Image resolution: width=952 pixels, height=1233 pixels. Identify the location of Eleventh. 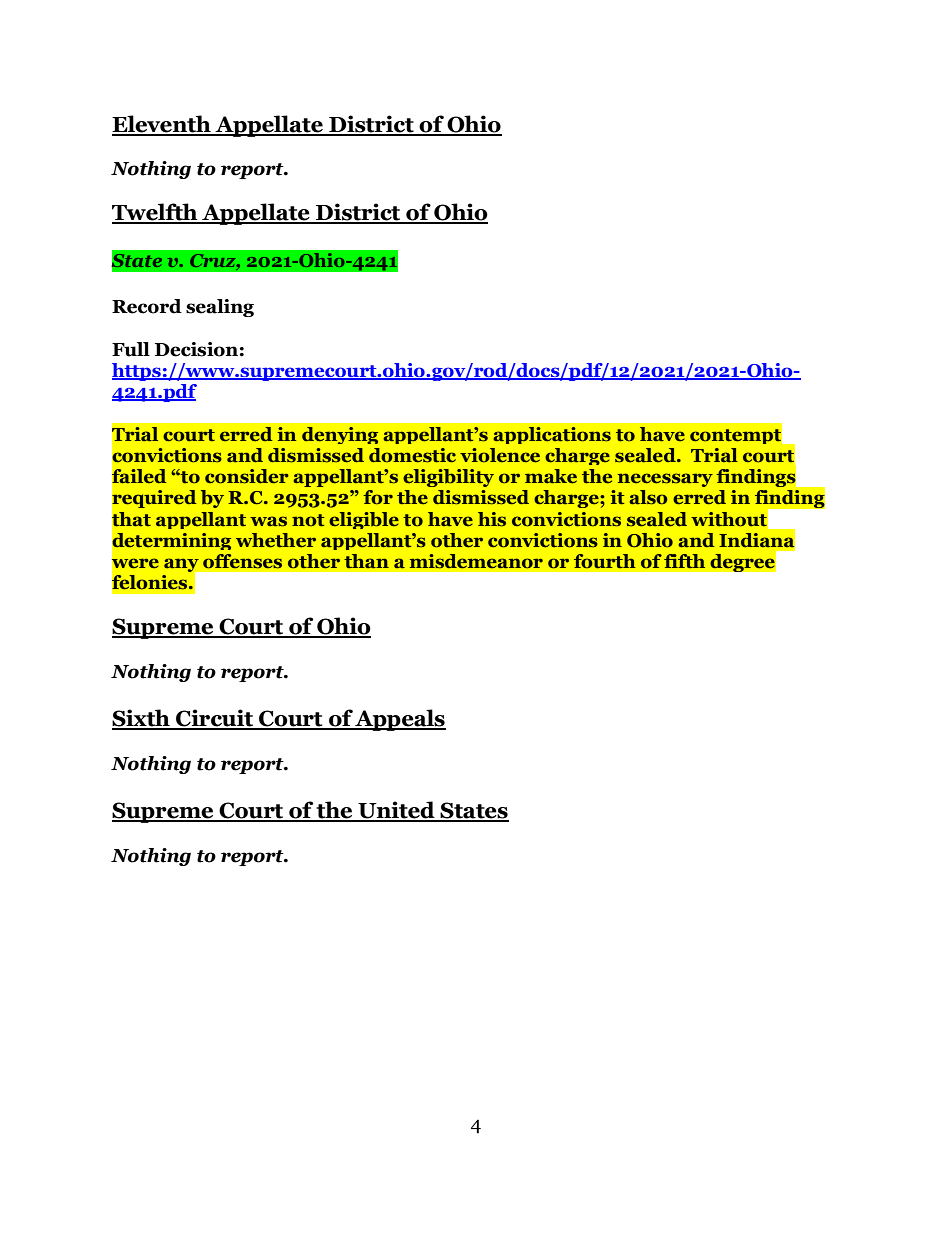
(162, 125).
